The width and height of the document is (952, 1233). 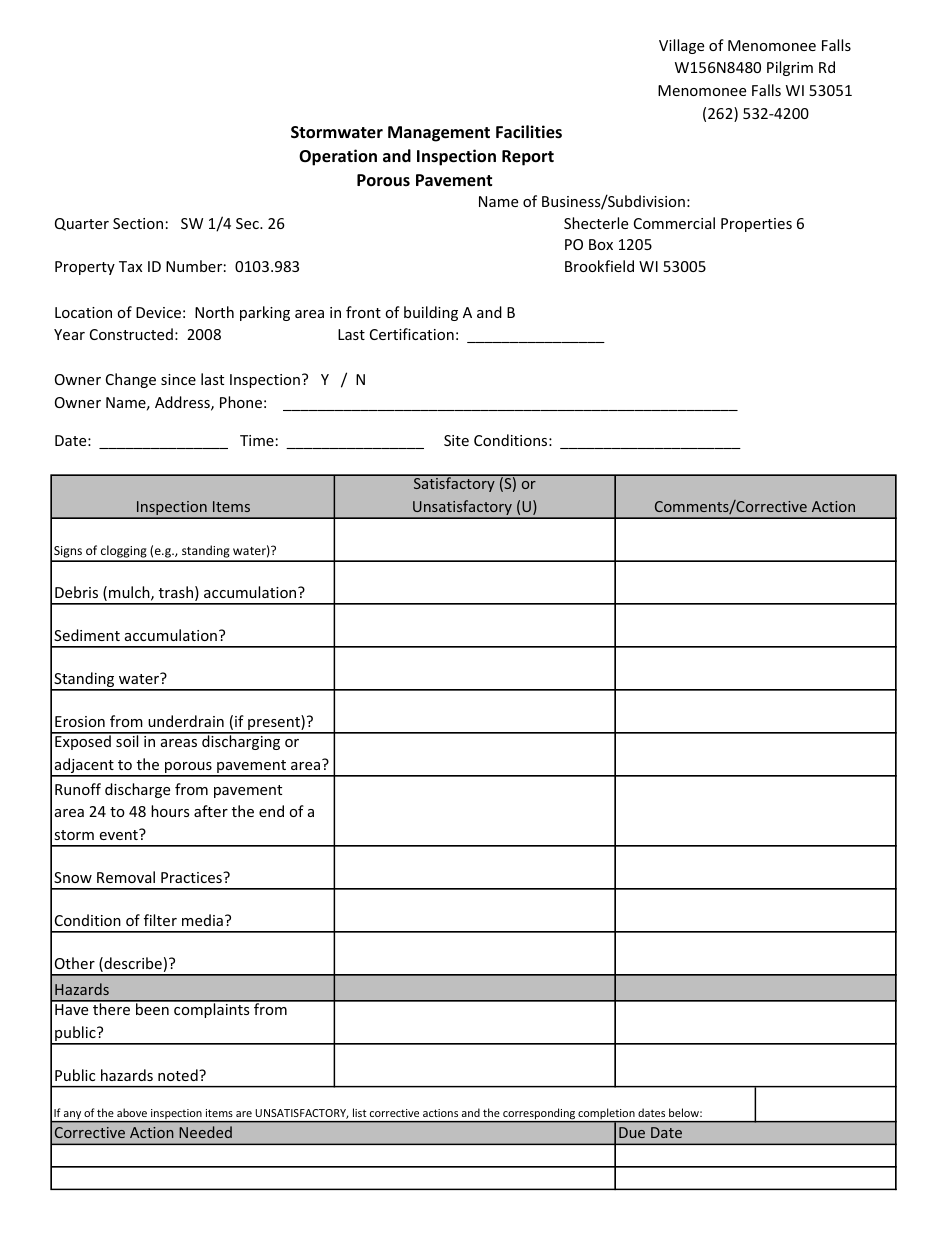 I want to click on Site, so click(x=456, y=440).
